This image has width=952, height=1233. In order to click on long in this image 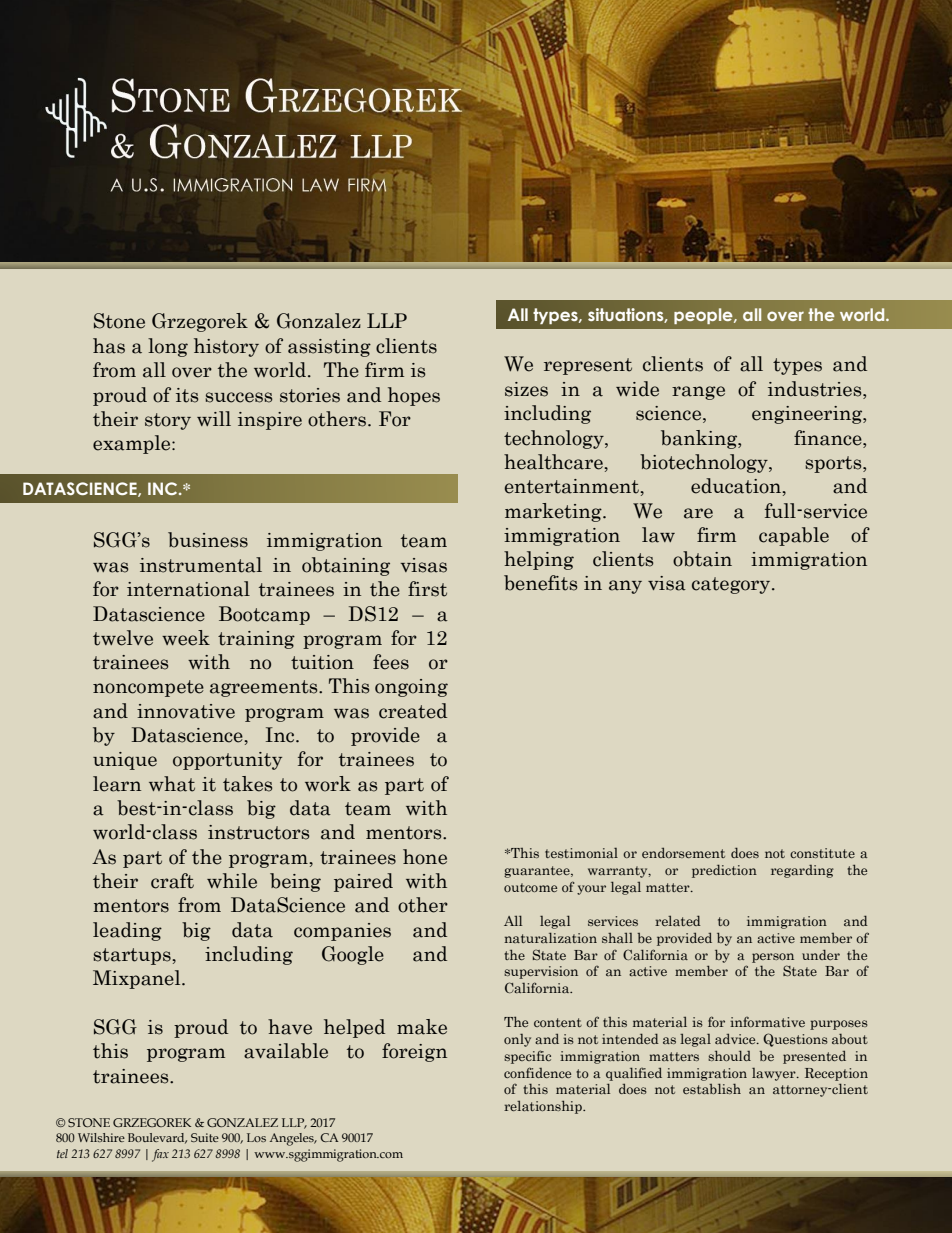, I will do `click(168, 347)`.
